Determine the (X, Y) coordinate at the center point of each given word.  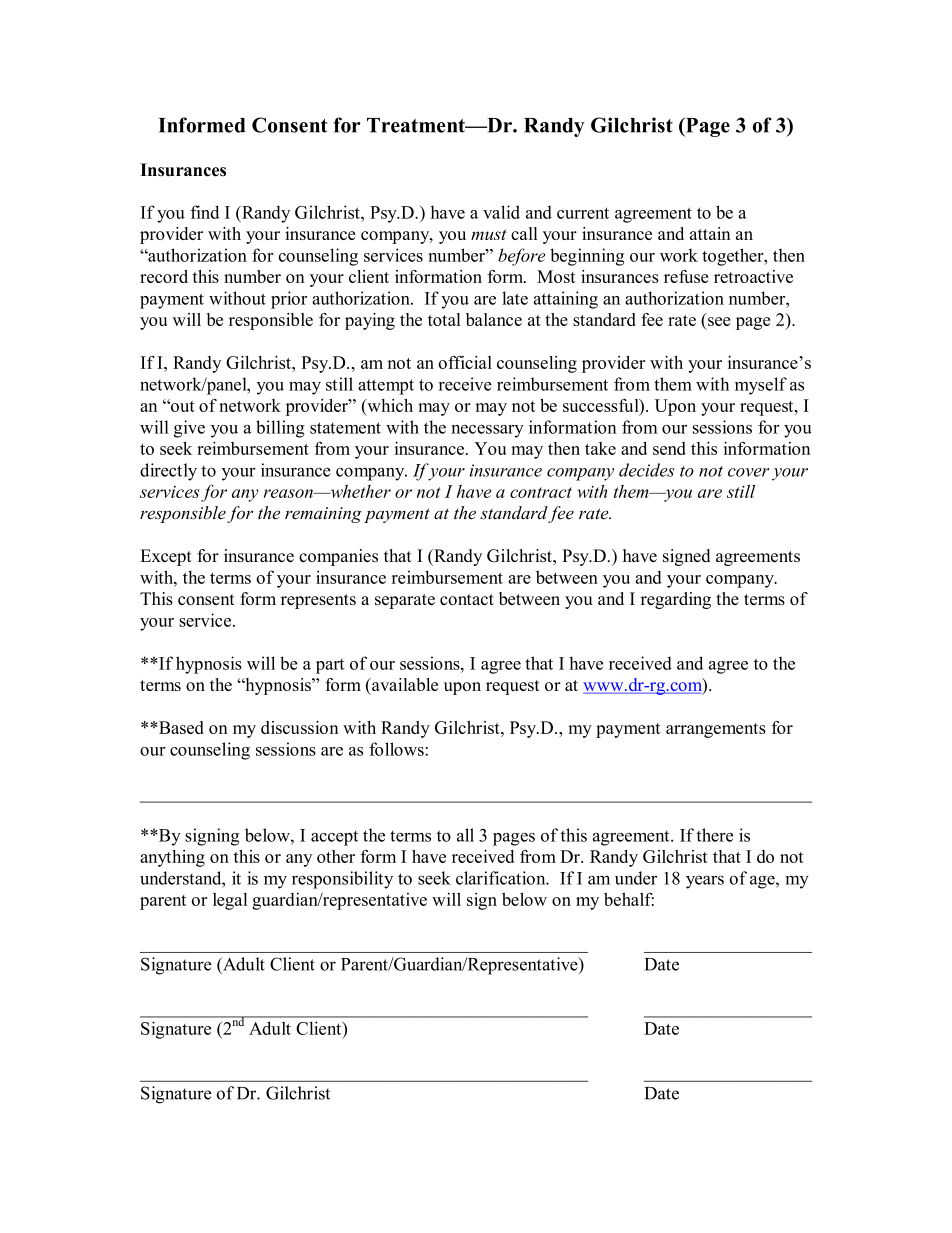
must (489, 234)
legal (230, 901)
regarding (676, 600)
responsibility (342, 880)
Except (166, 557)
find (205, 212)
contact (467, 599)
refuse (686, 276)
